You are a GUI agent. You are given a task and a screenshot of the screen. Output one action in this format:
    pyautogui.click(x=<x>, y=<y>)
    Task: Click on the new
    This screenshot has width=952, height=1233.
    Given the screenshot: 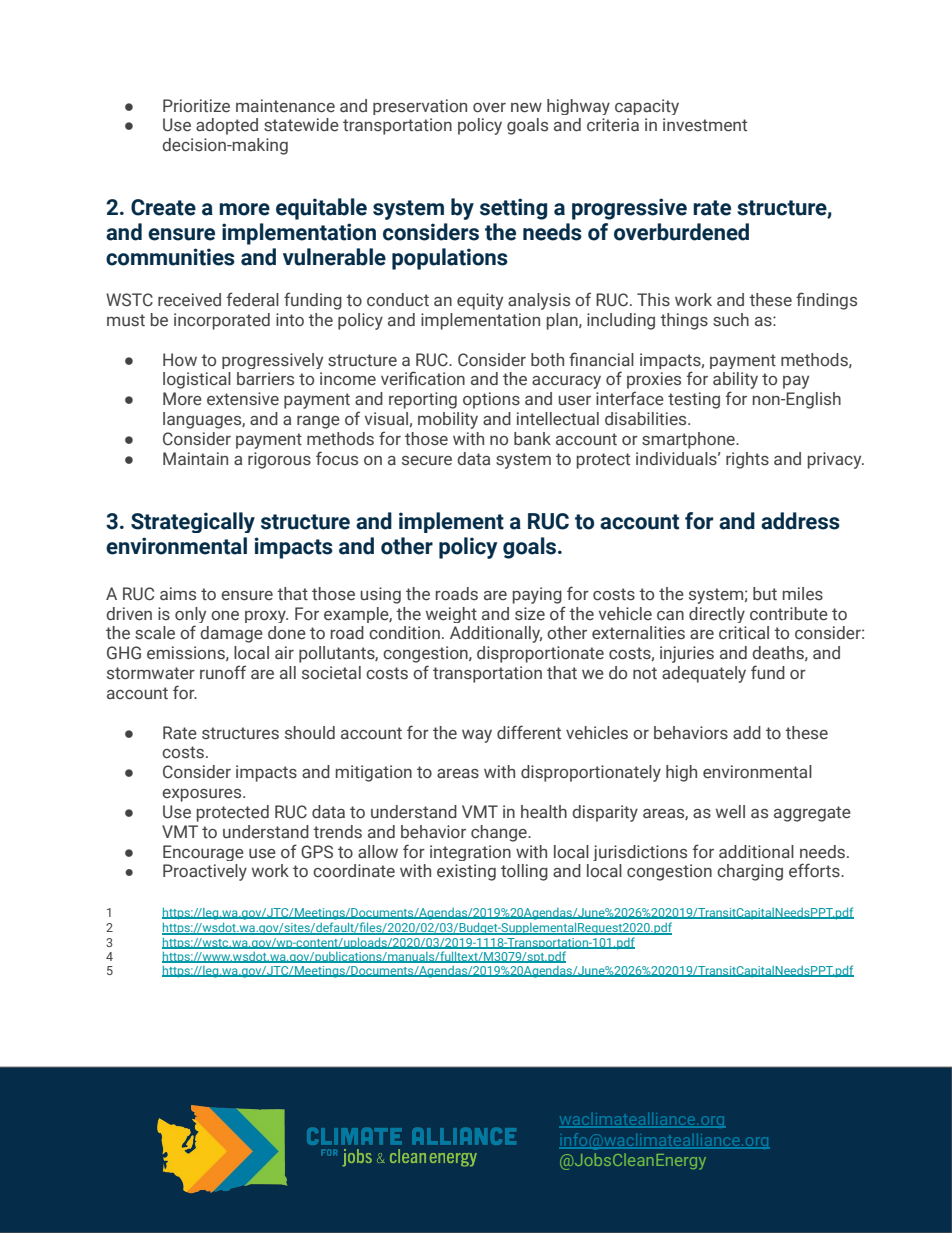 What is the action you would take?
    pyautogui.click(x=526, y=108)
